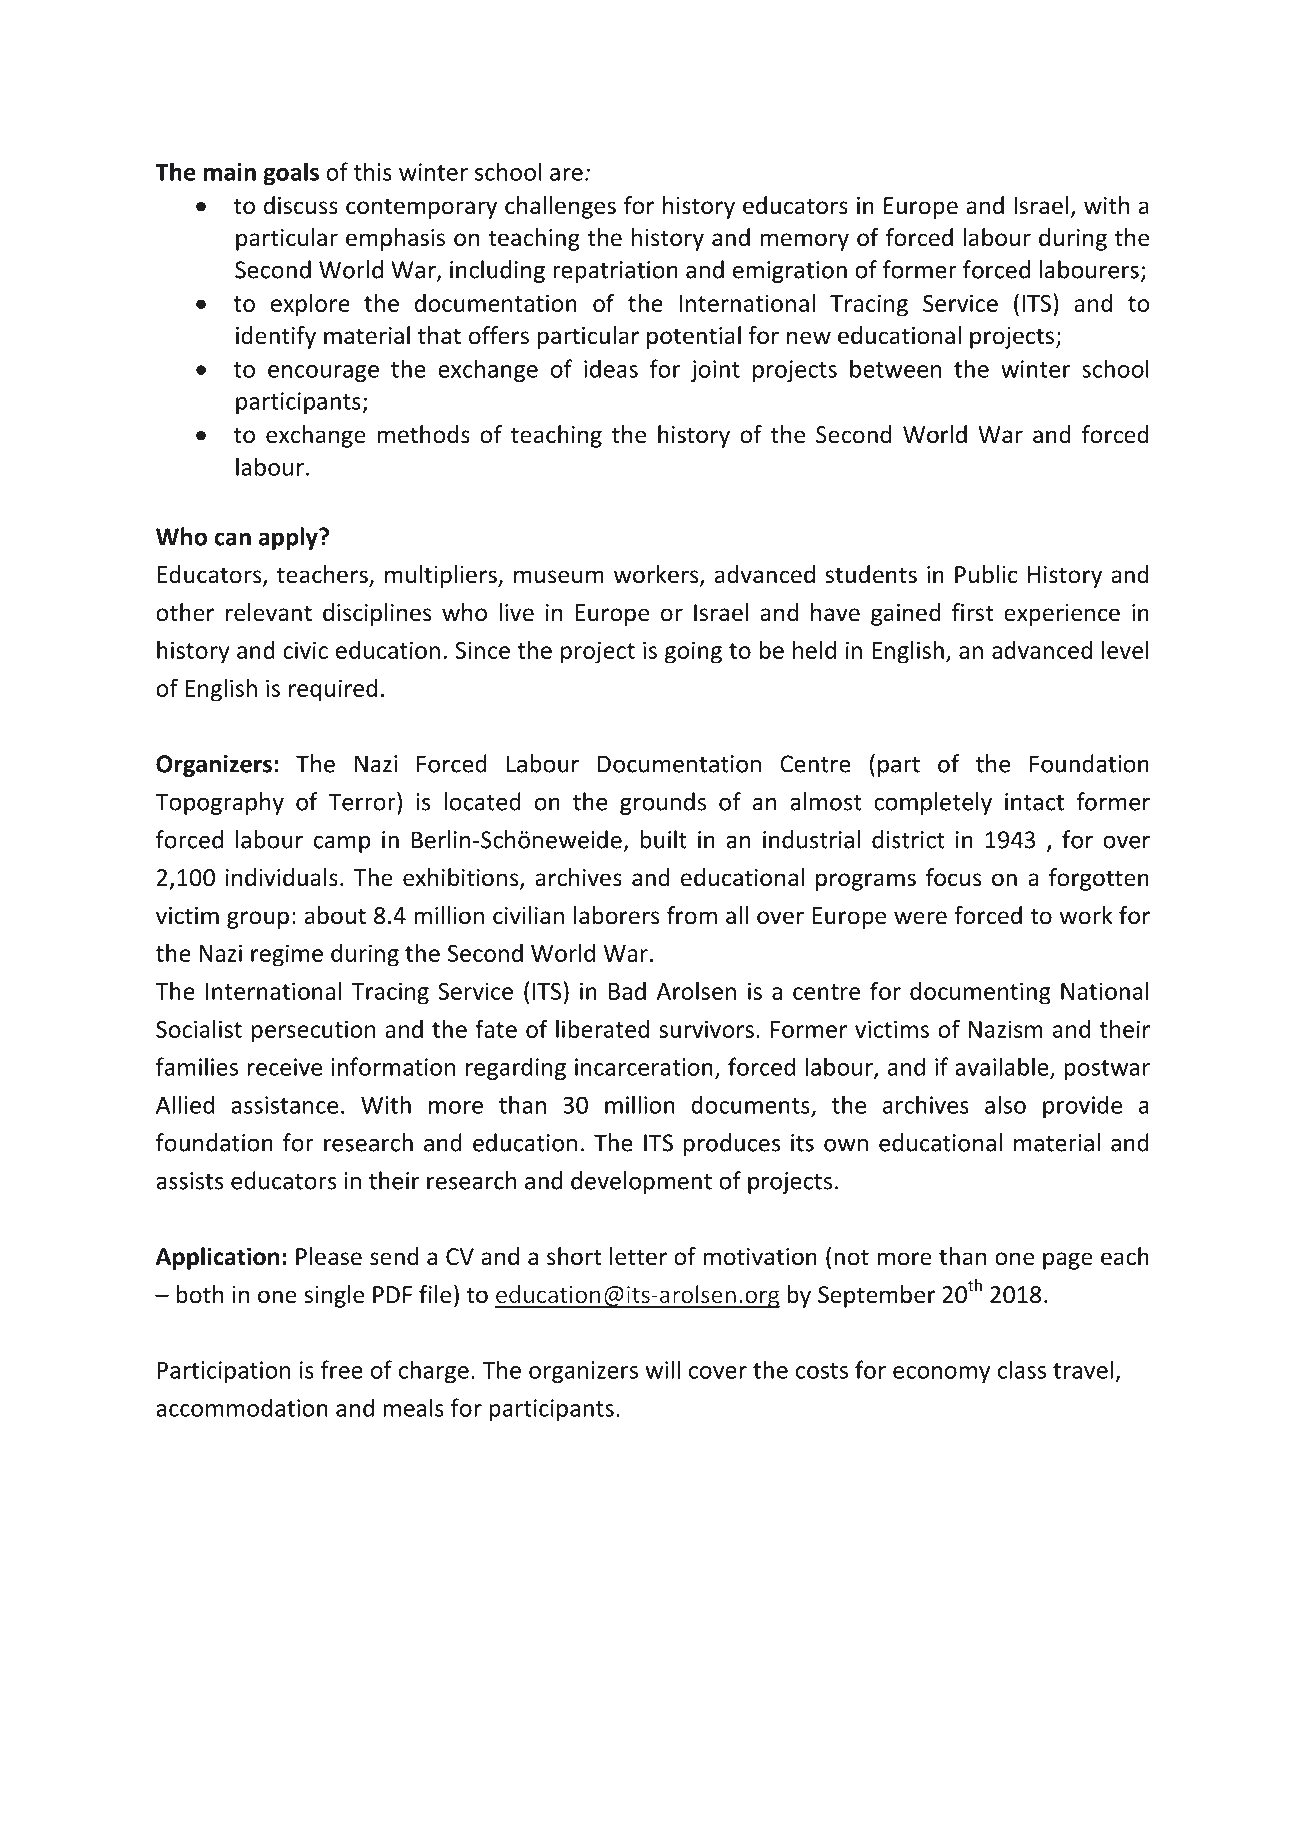  I want to click on challenges, so click(560, 207).
